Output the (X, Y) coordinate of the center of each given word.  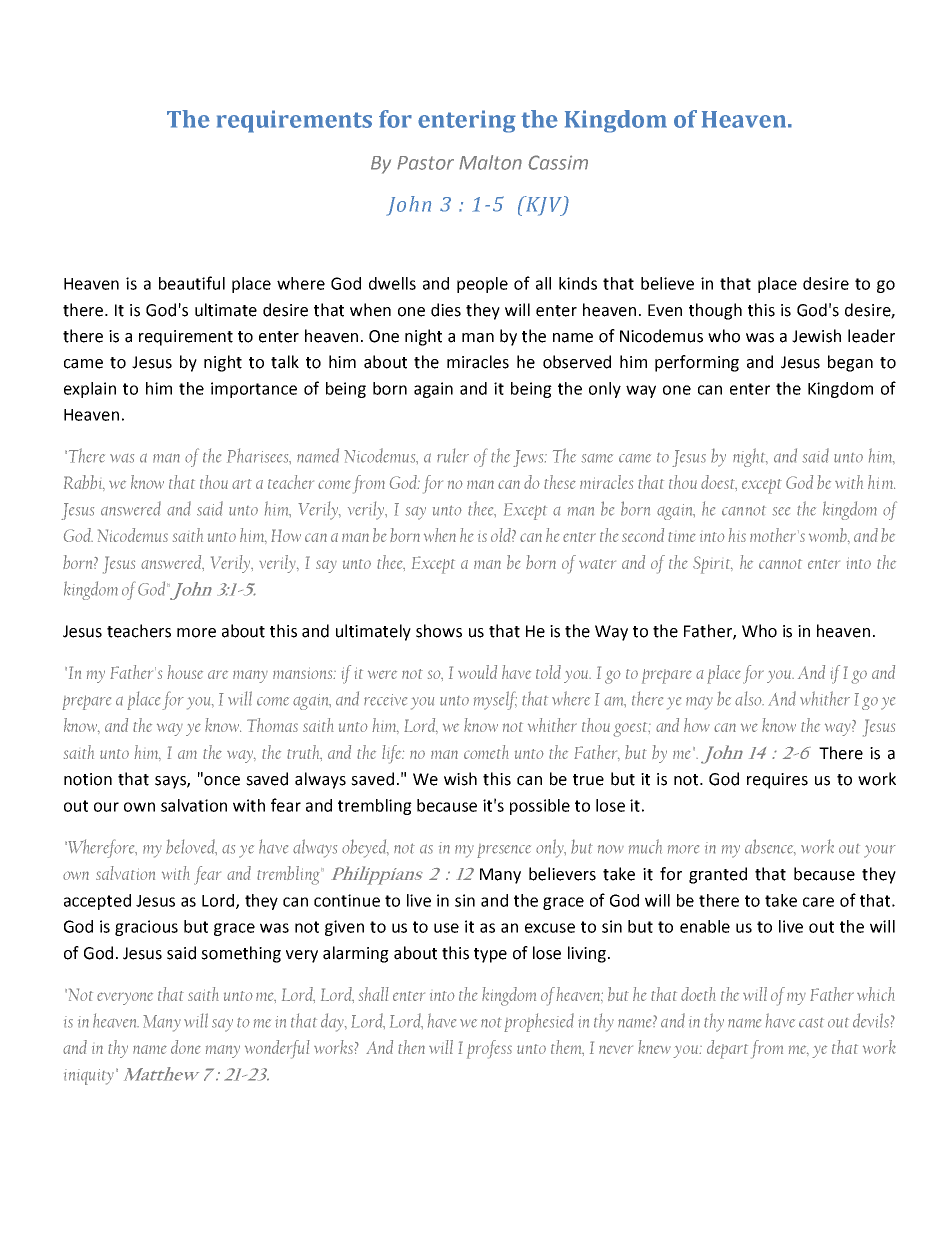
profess (489, 1049)
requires (777, 781)
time (682, 537)
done (186, 1047)
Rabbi (84, 483)
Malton (490, 162)
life (393, 754)
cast (811, 1023)
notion (88, 779)
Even (665, 310)
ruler (453, 455)
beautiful (192, 283)
